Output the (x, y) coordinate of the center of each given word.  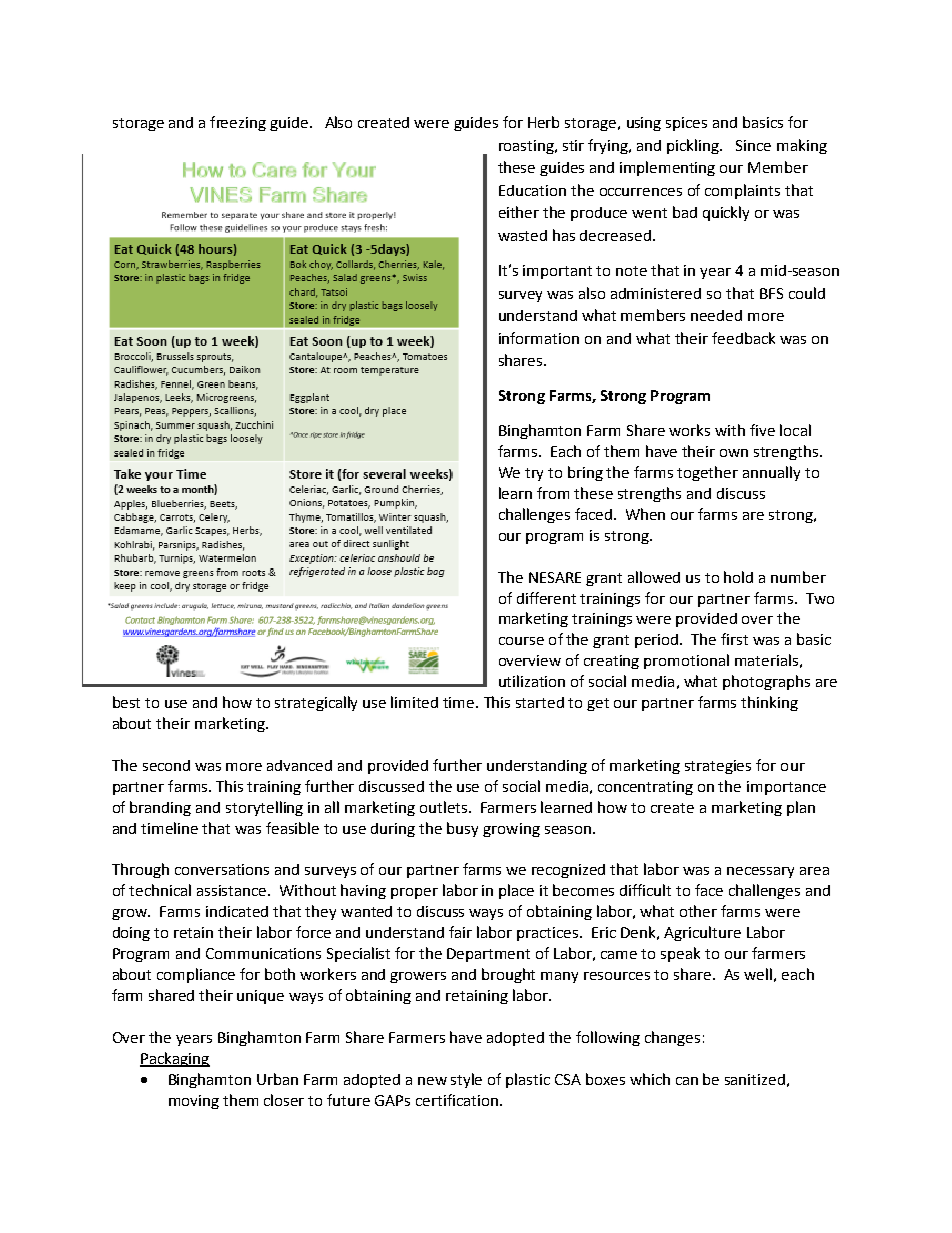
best (126, 702)
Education (532, 190)
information (539, 338)
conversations (222, 869)
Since (753, 145)
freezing (238, 123)
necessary (760, 872)
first (734, 639)
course (521, 641)
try (534, 474)
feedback (743, 338)
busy (462, 829)
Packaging (175, 1059)
